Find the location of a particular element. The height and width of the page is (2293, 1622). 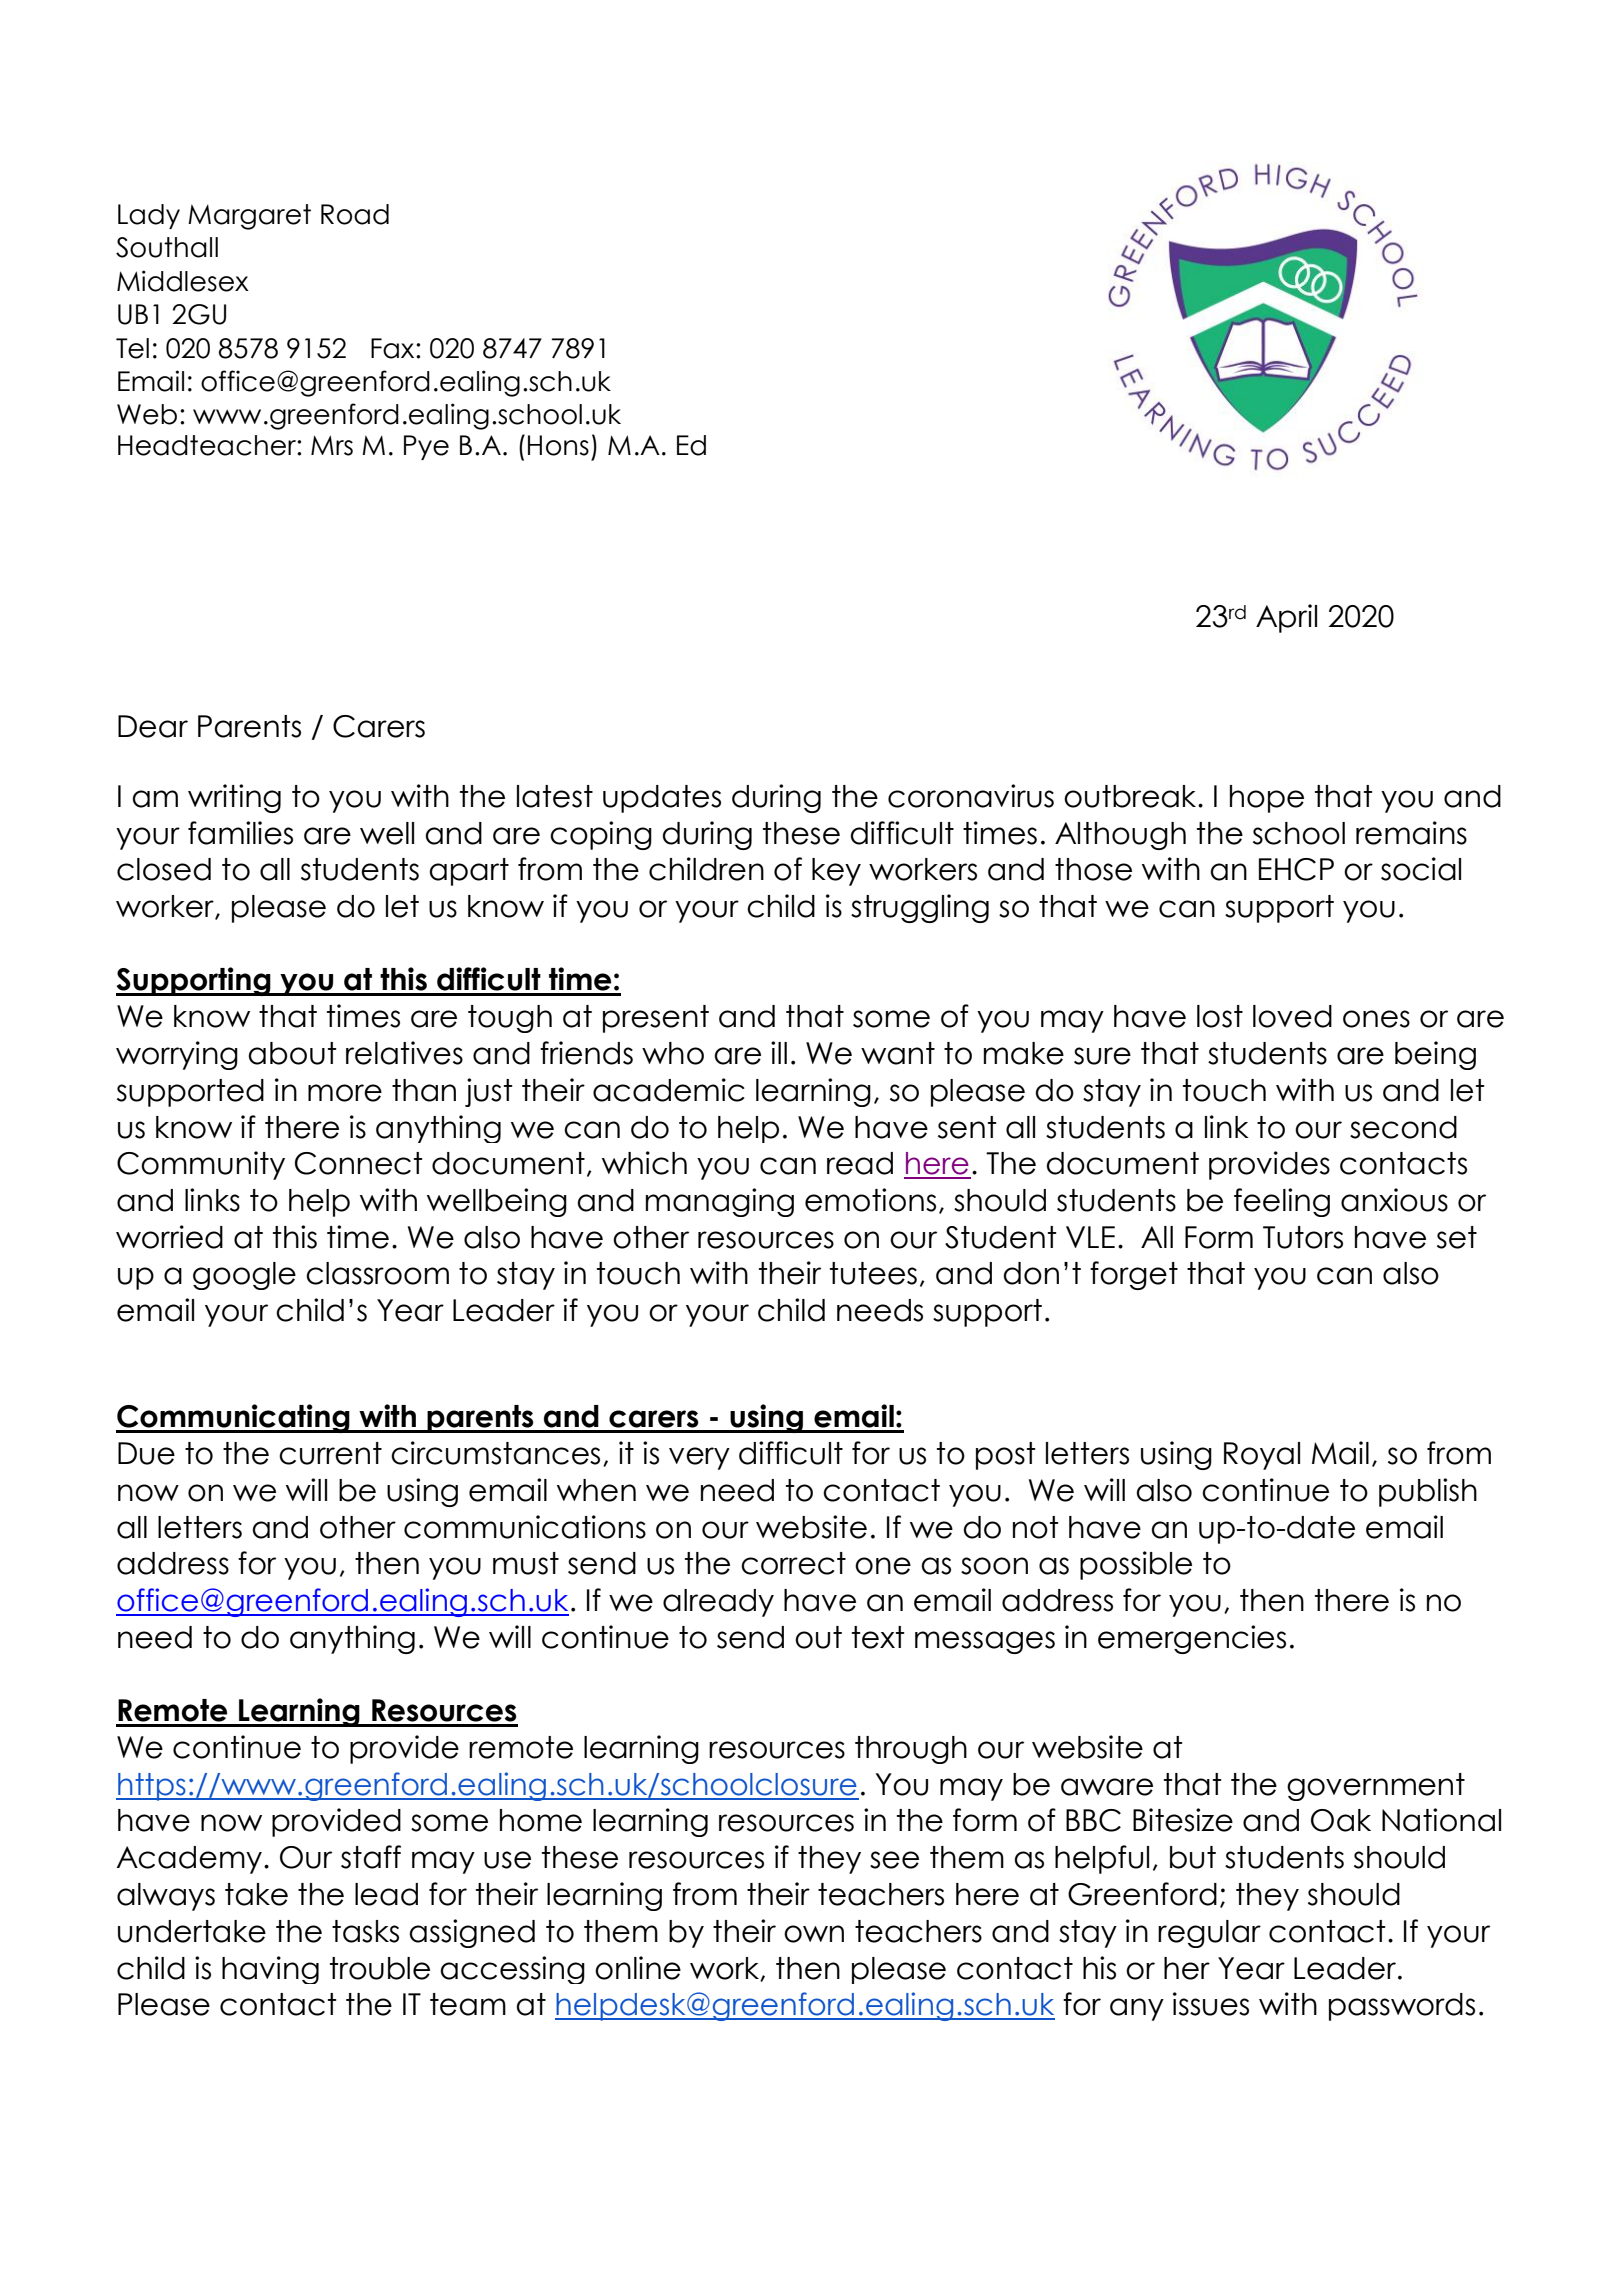

second is located at coordinates (1403, 1127).
